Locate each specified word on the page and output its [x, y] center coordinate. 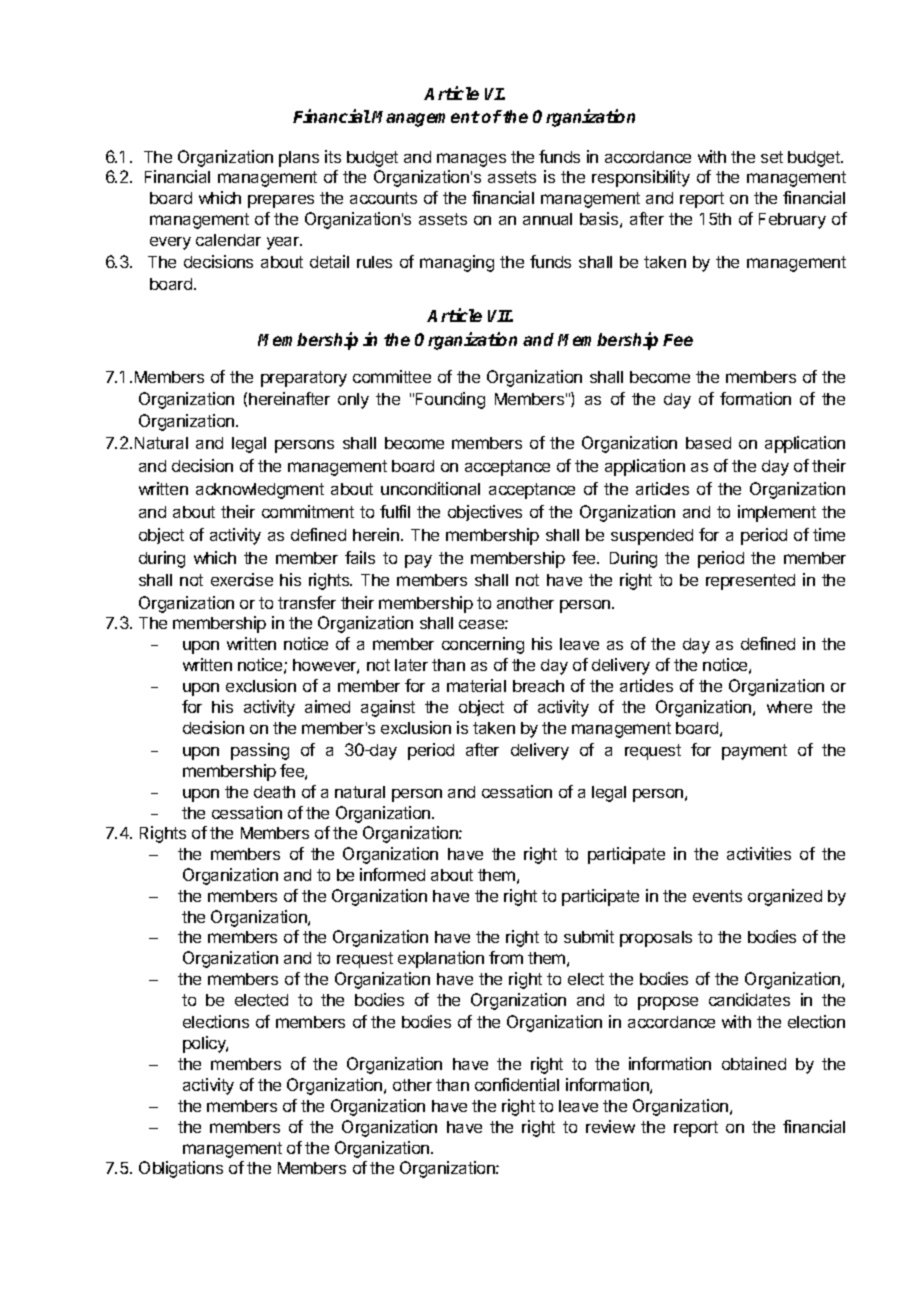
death [274, 792]
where [789, 707]
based [708, 443]
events [717, 896]
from [506, 957]
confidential [517, 1084]
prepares [281, 201]
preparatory [304, 379]
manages [471, 160]
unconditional [430, 488]
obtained [754, 1063]
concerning [483, 645]
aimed [327, 706]
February [792, 221]
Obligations [181, 1169]
